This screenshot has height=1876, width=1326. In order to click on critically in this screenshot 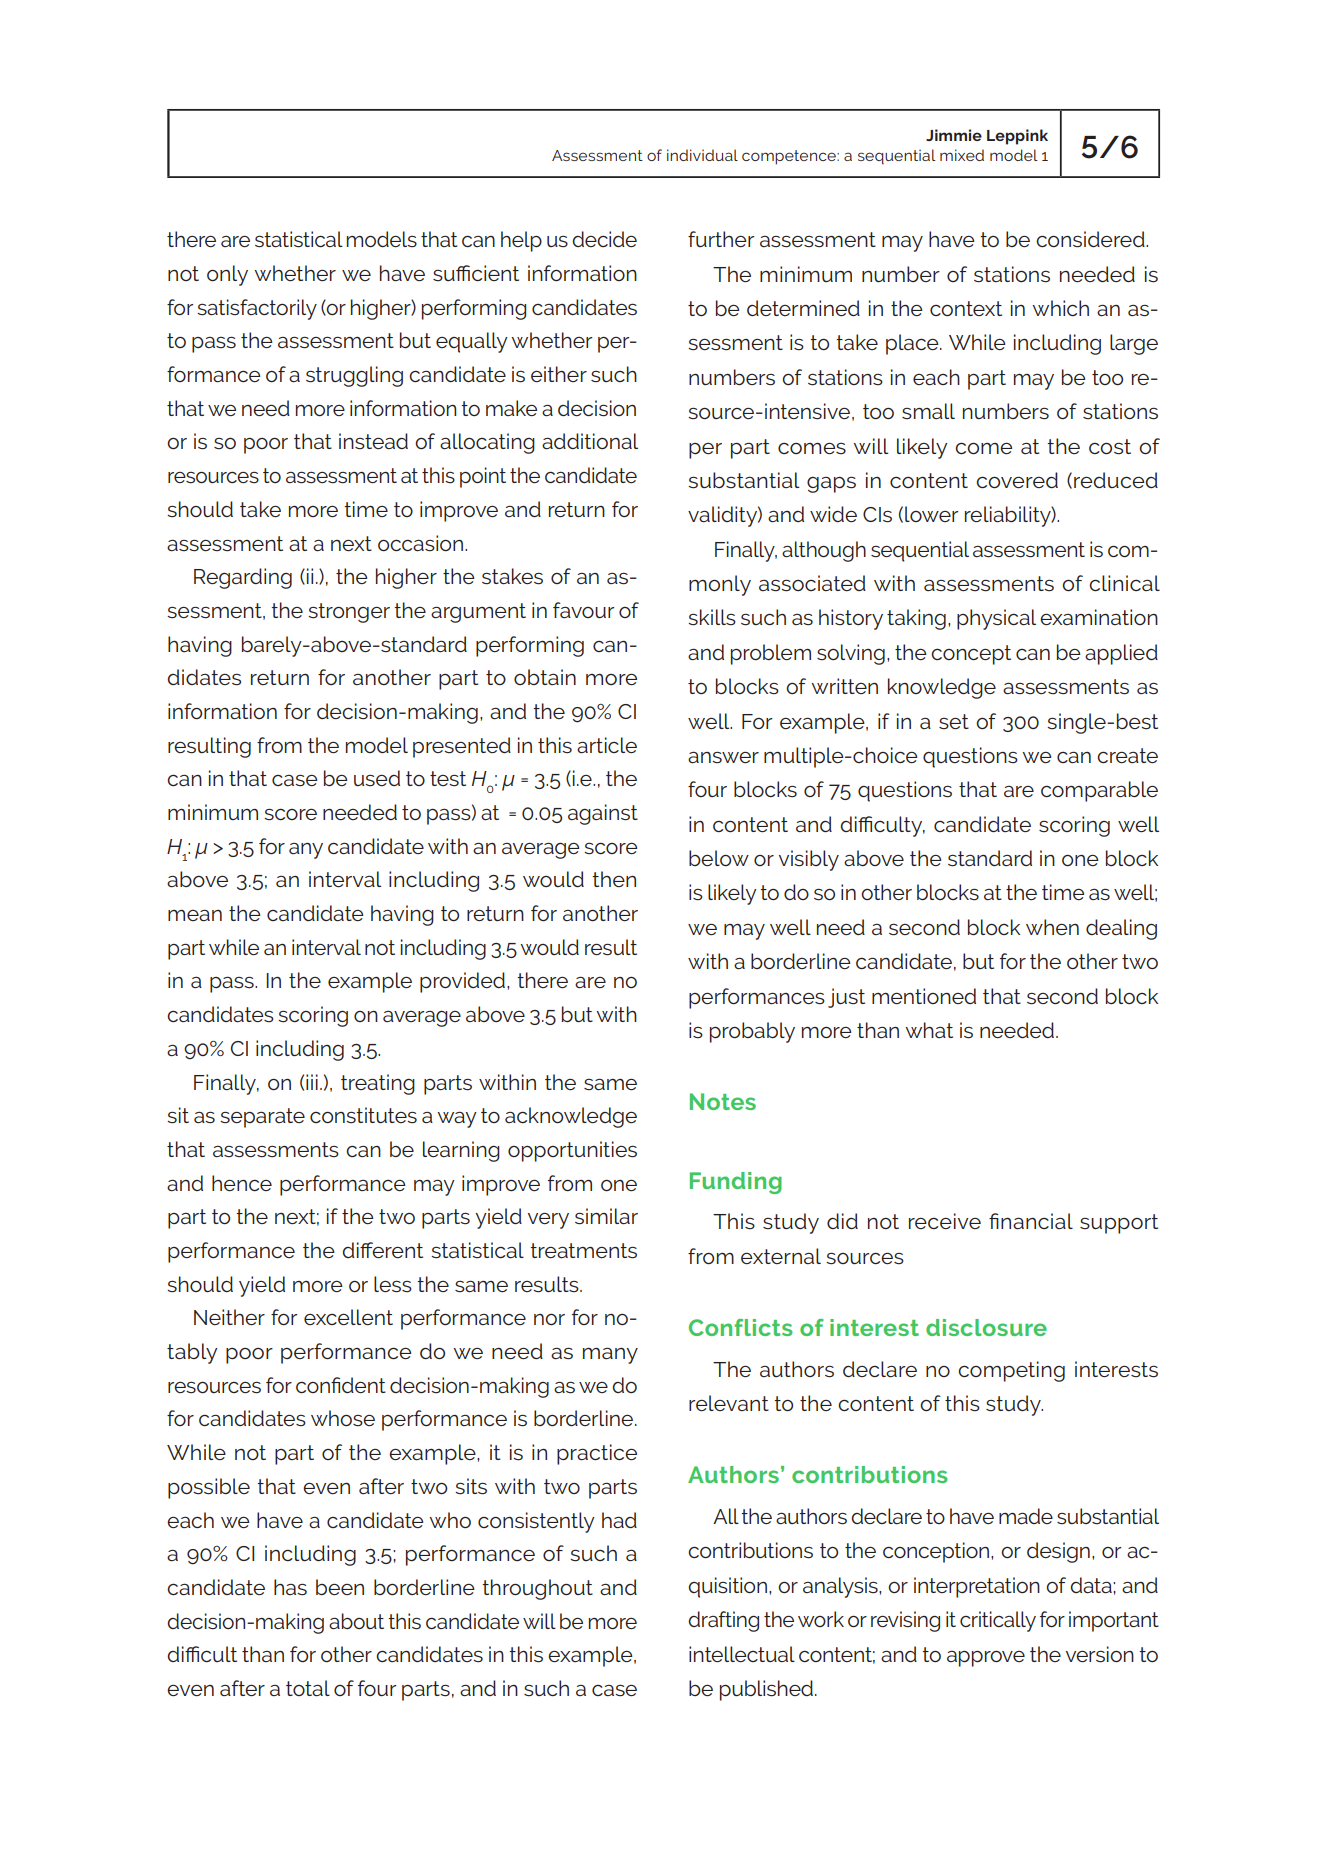, I will do `click(998, 1621)`.
